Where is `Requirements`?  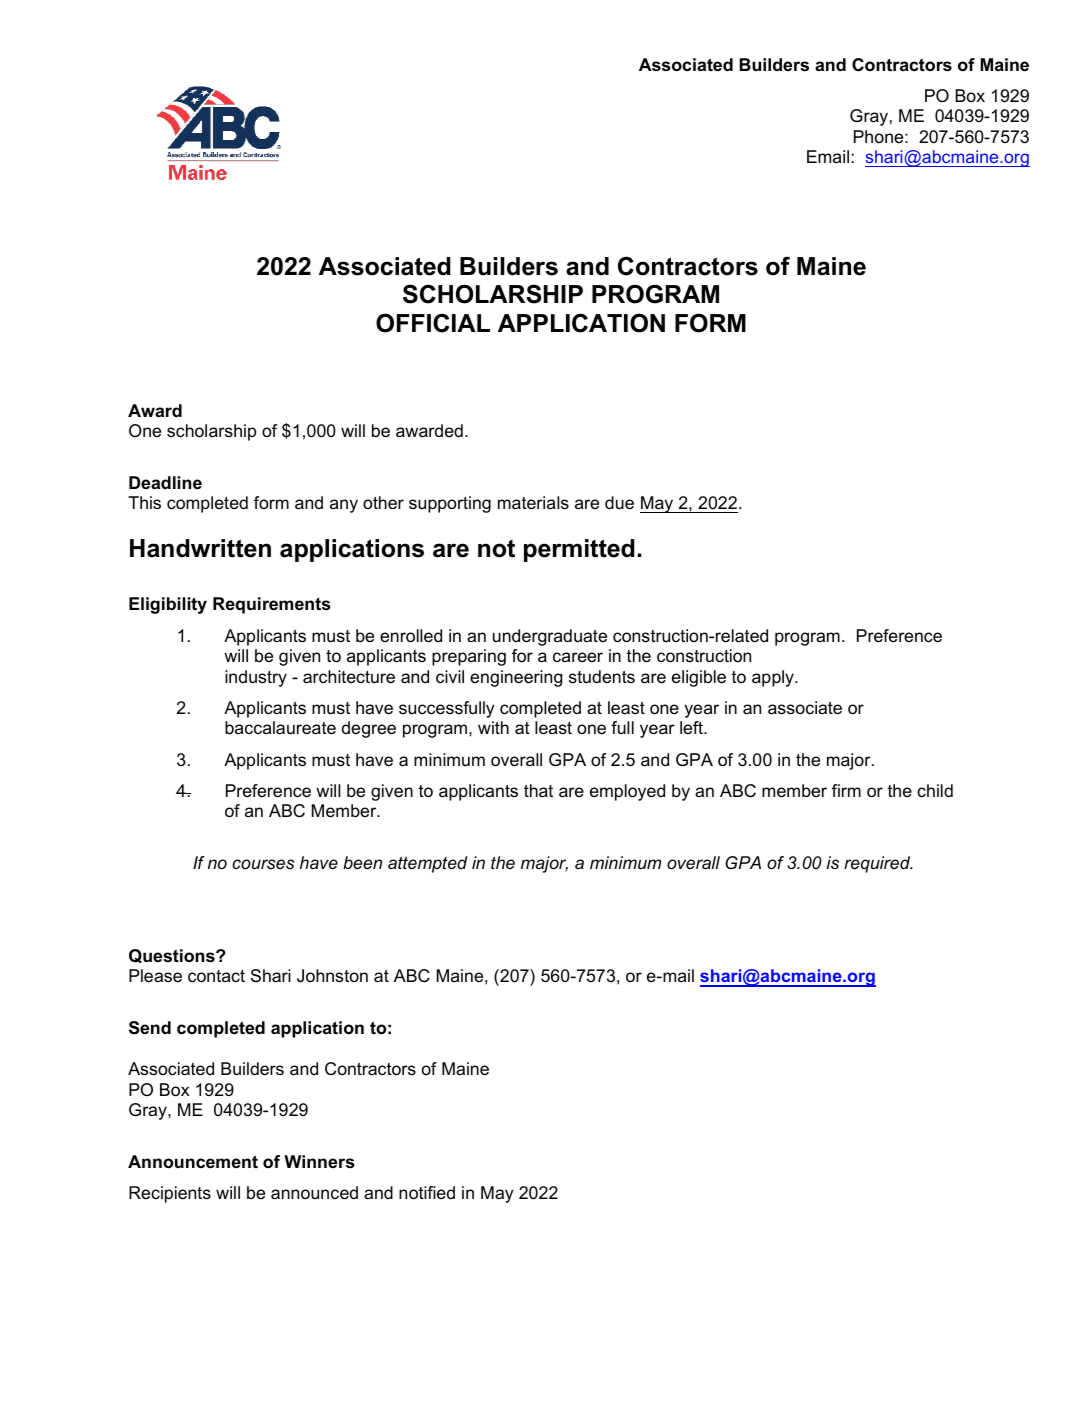
Requirements is located at coordinates (272, 605).
